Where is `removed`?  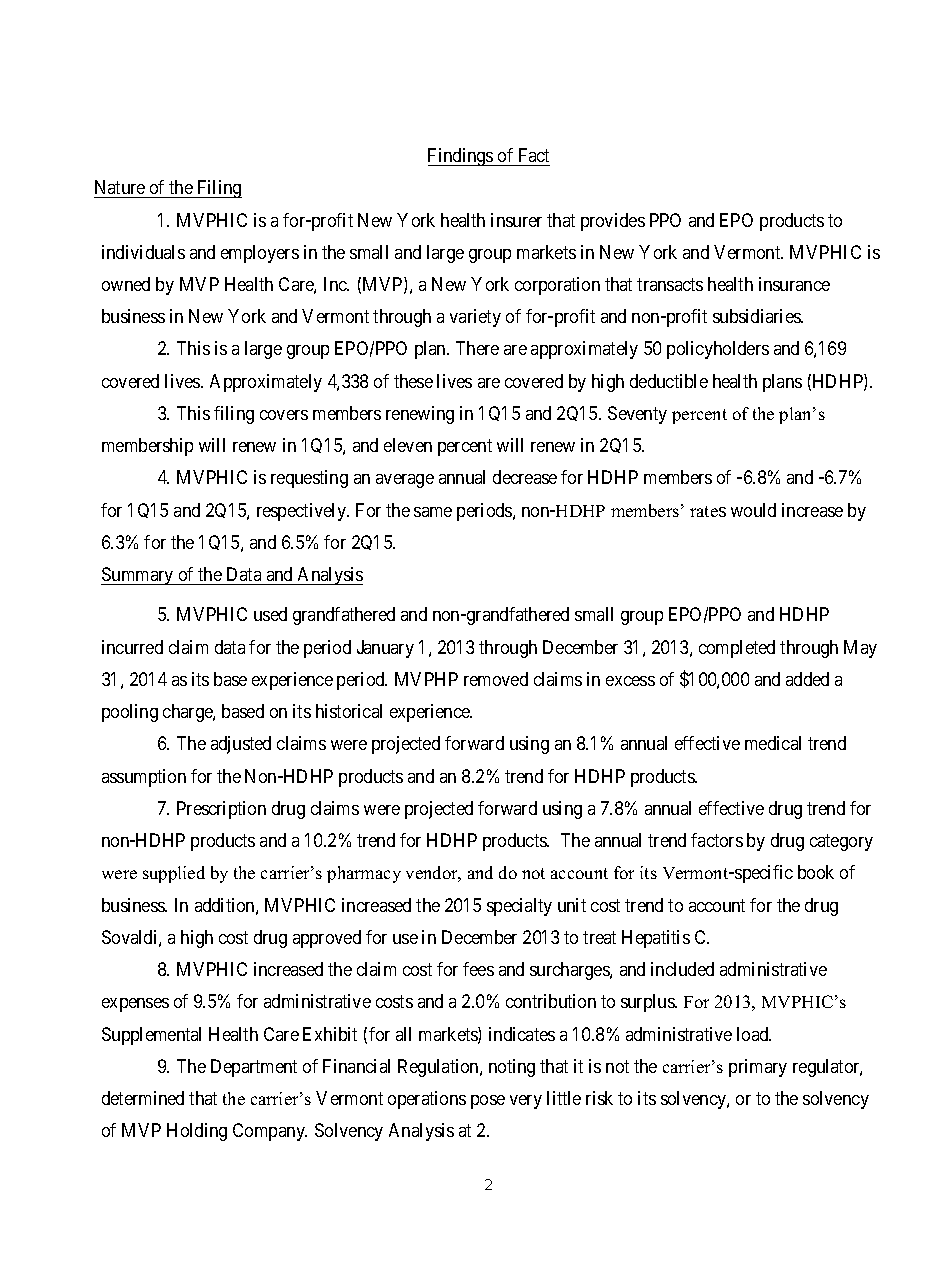 removed is located at coordinates (496, 679).
